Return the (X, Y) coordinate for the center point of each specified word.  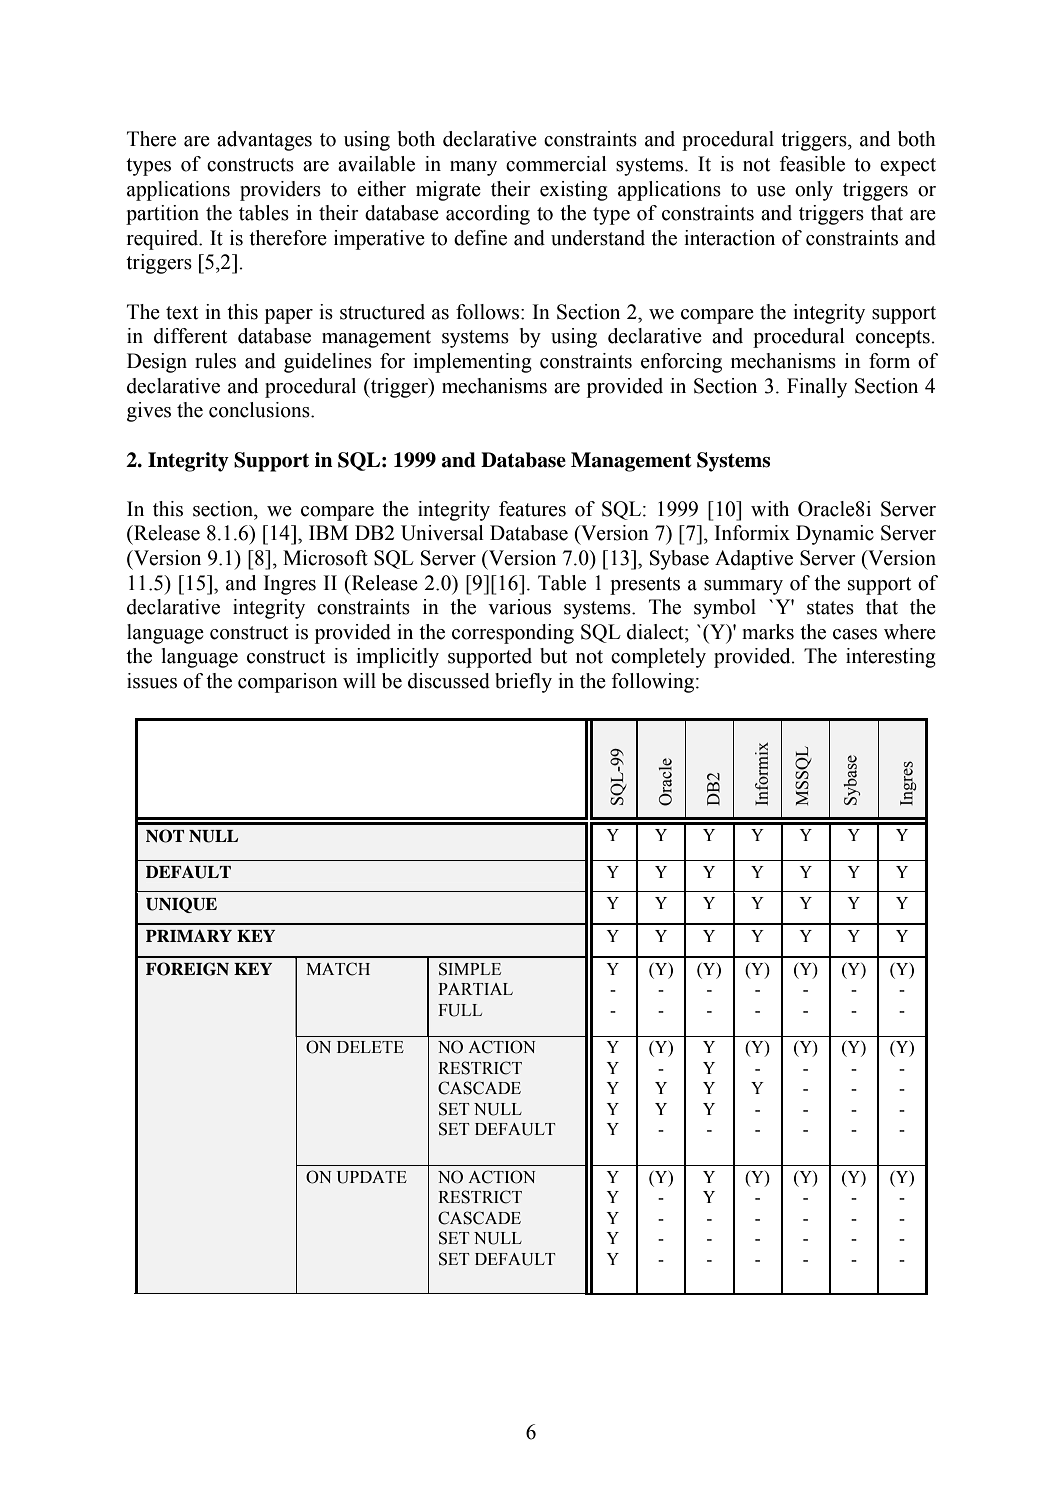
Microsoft (325, 558)
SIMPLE (470, 969)
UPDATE (372, 1177)
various (519, 607)
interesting (891, 658)
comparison (288, 683)
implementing (472, 363)
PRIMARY (189, 936)
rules (215, 361)
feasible (812, 164)
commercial (556, 164)
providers (280, 191)
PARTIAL (475, 989)
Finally (817, 388)
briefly (523, 683)
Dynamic (835, 535)
